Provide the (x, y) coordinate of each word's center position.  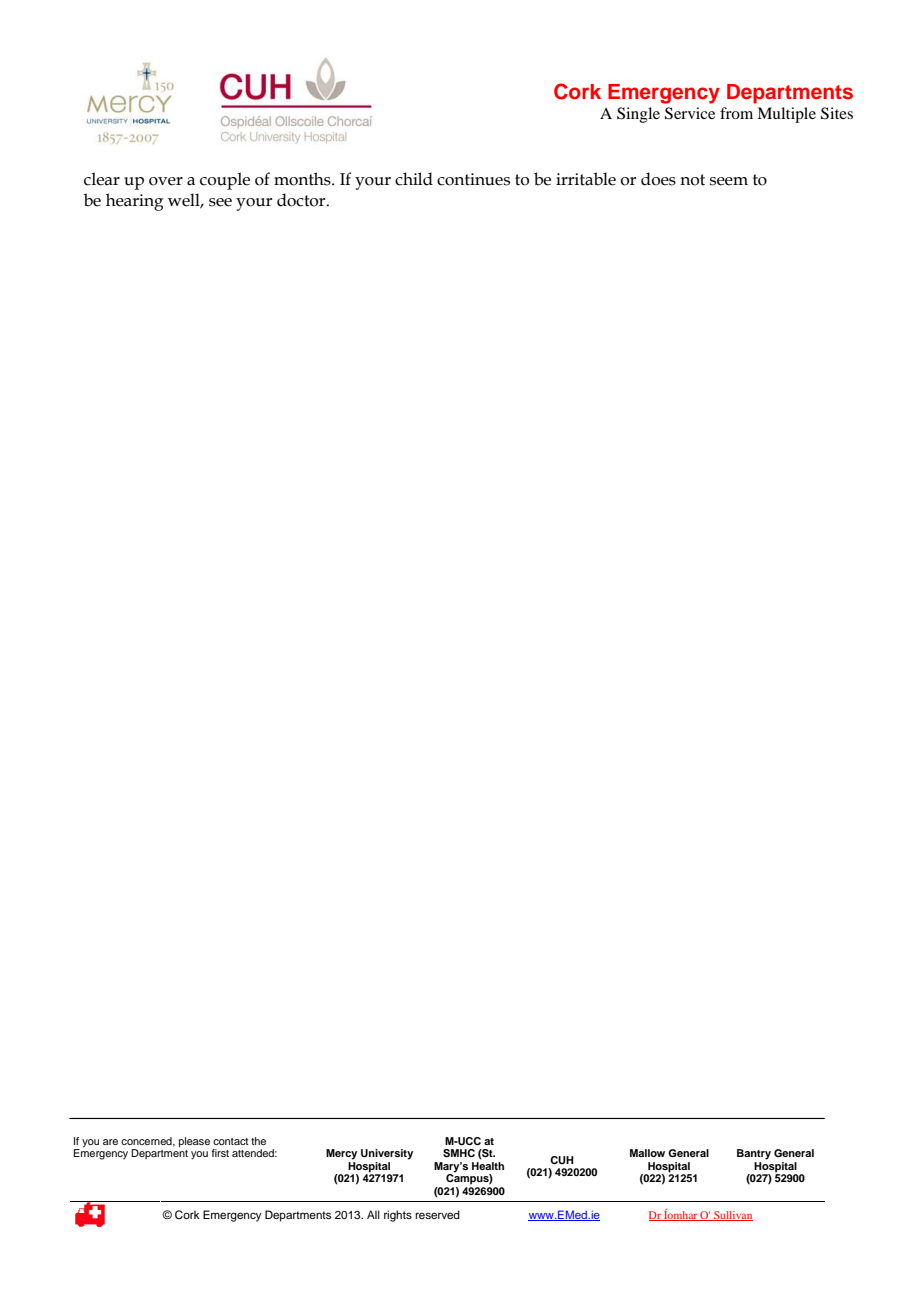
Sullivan (732, 1216)
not (692, 180)
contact (230, 1141)
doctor (302, 200)
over (166, 181)
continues (473, 179)
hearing (135, 202)
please (194, 1142)
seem (729, 181)
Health (488, 1166)
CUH (562, 1160)
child (414, 179)
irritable (586, 179)
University (387, 1154)
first (220, 1153)
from (736, 113)
